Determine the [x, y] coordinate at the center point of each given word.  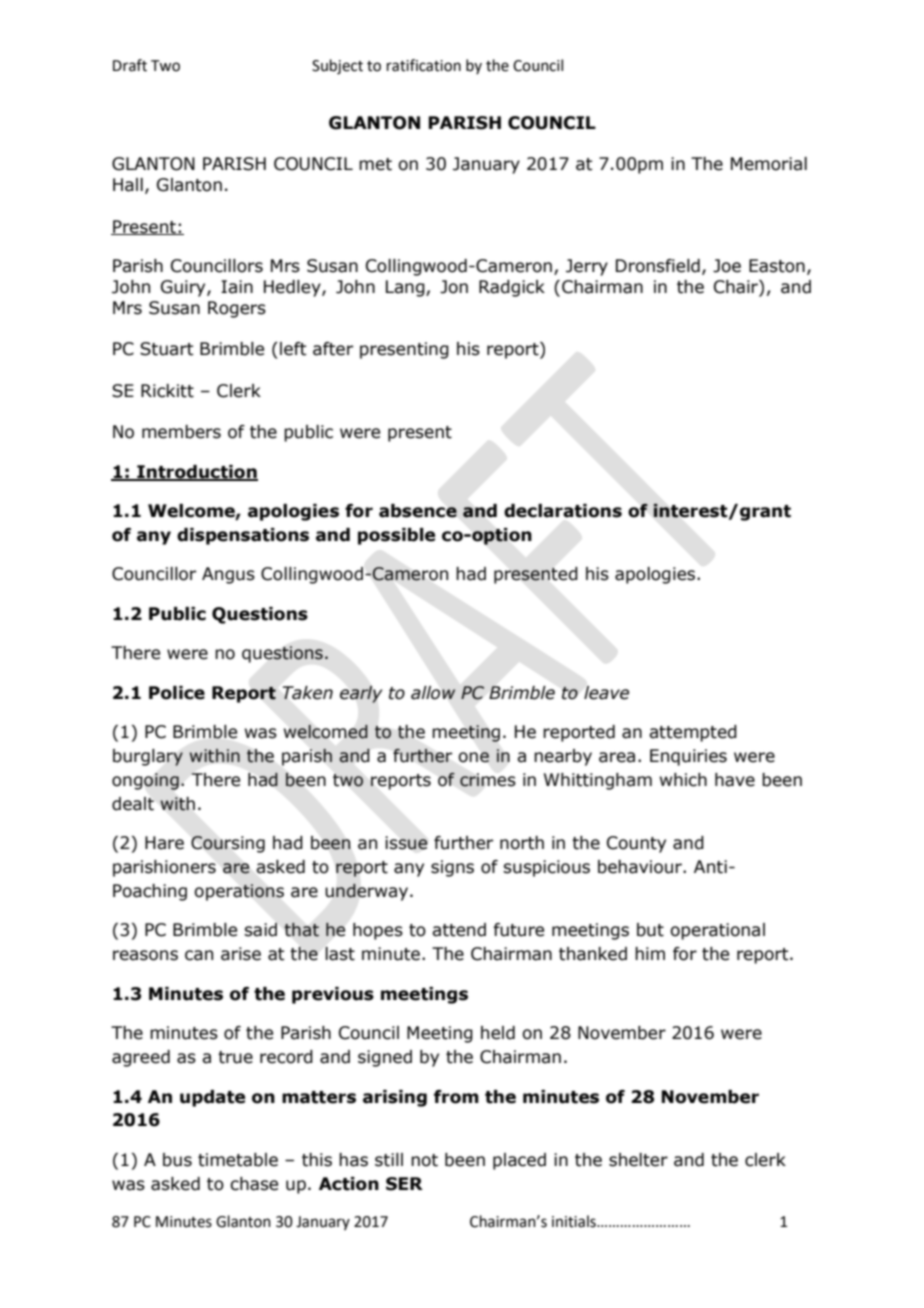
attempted [693, 733]
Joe [727, 266]
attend [459, 930]
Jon [454, 287]
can [199, 955]
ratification [424, 65]
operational [717, 931]
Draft [130, 65]
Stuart [167, 349]
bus [177, 1160]
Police [177, 693]
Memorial [769, 164]
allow [433, 693]
